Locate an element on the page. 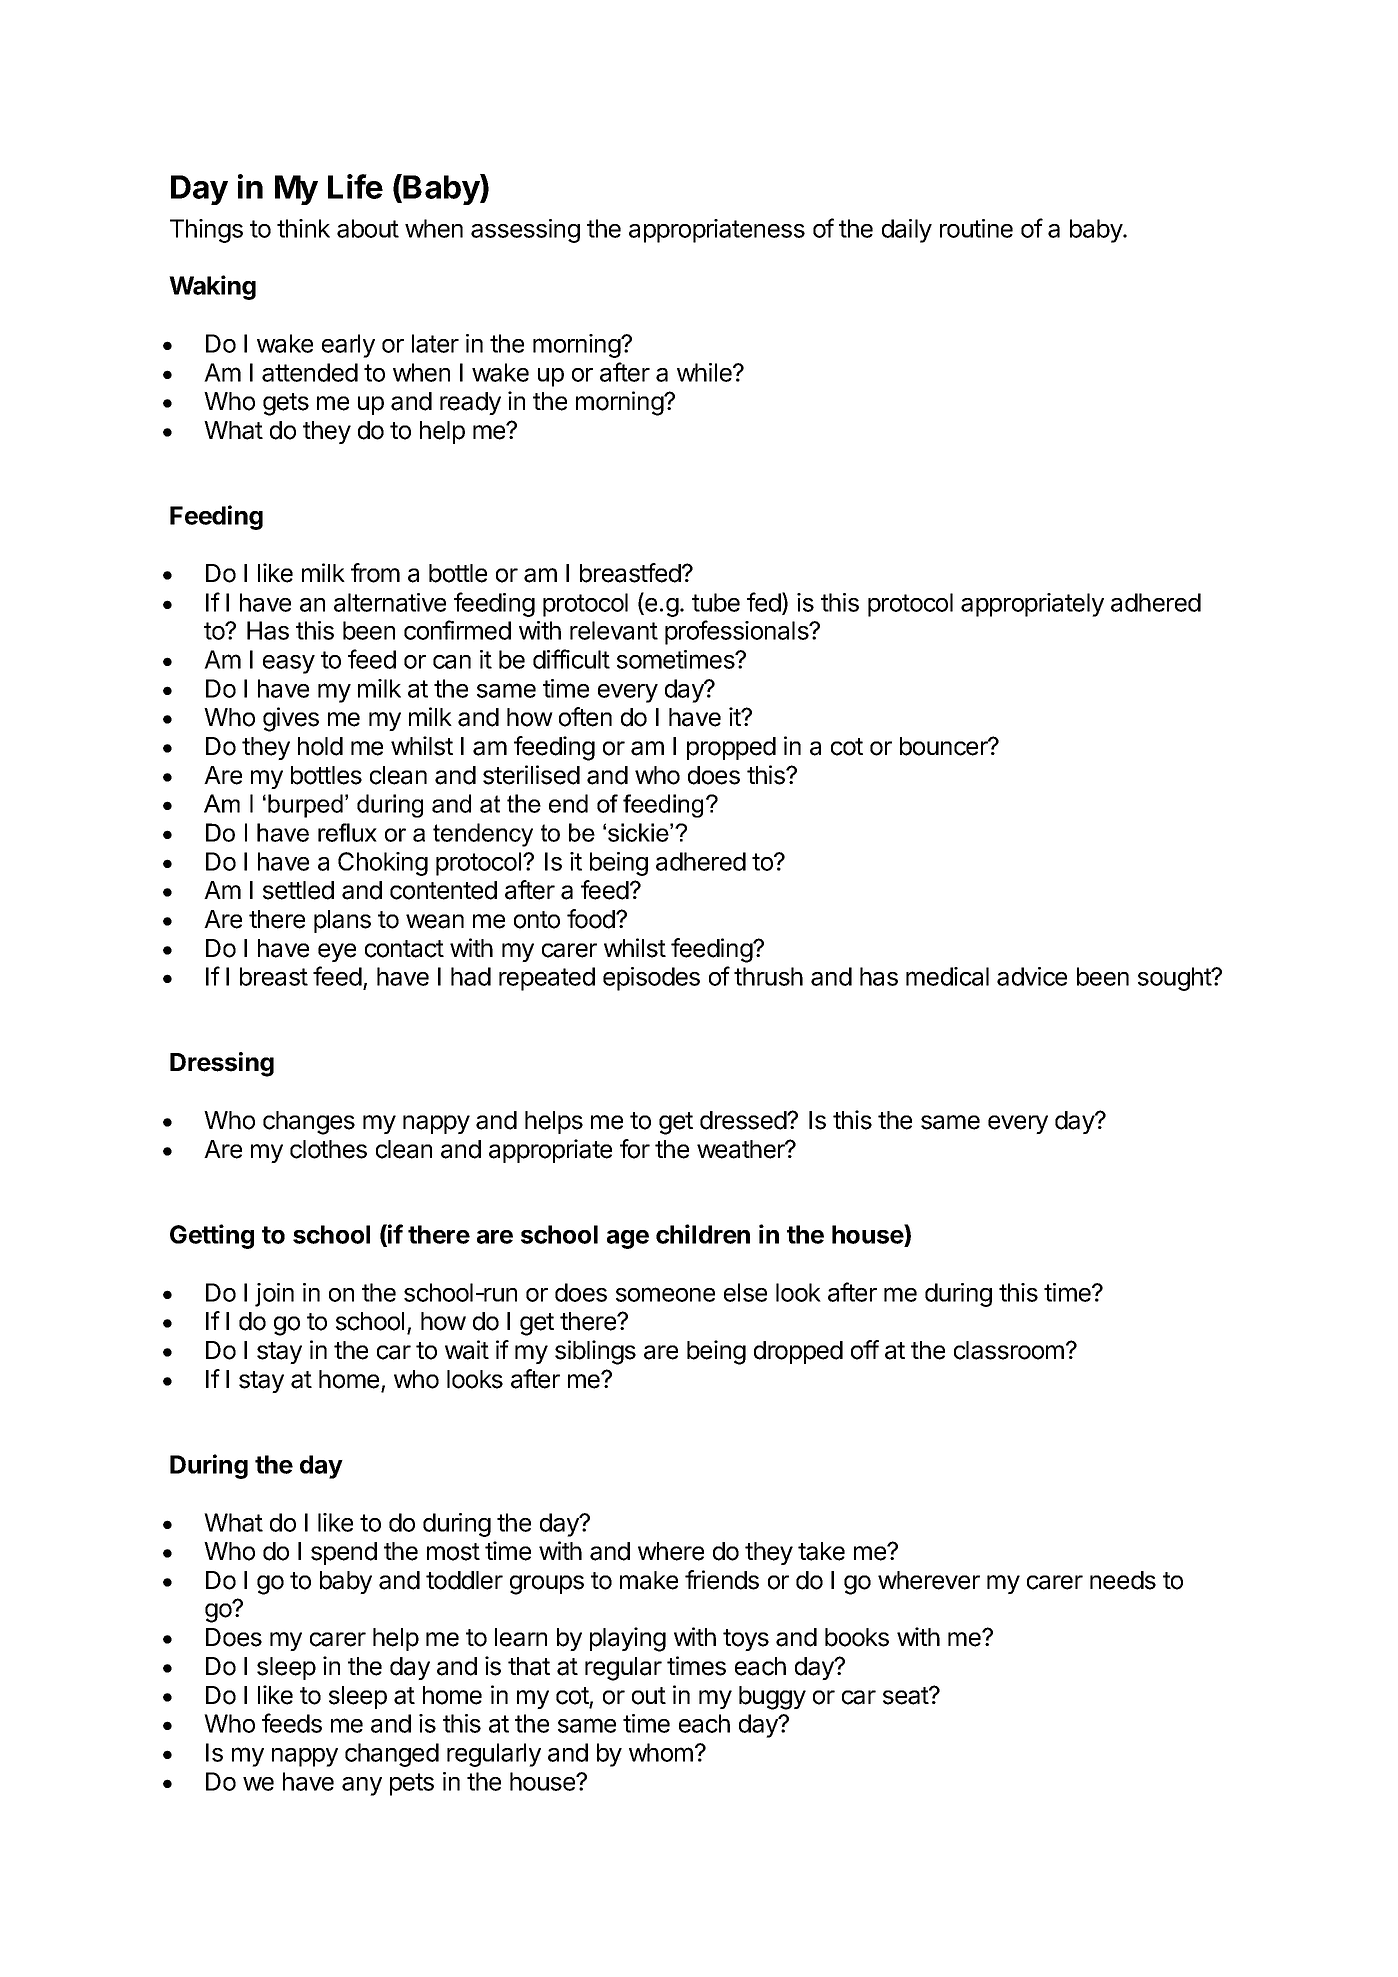 This page has width=1398, height=1977. think is located at coordinates (303, 228).
